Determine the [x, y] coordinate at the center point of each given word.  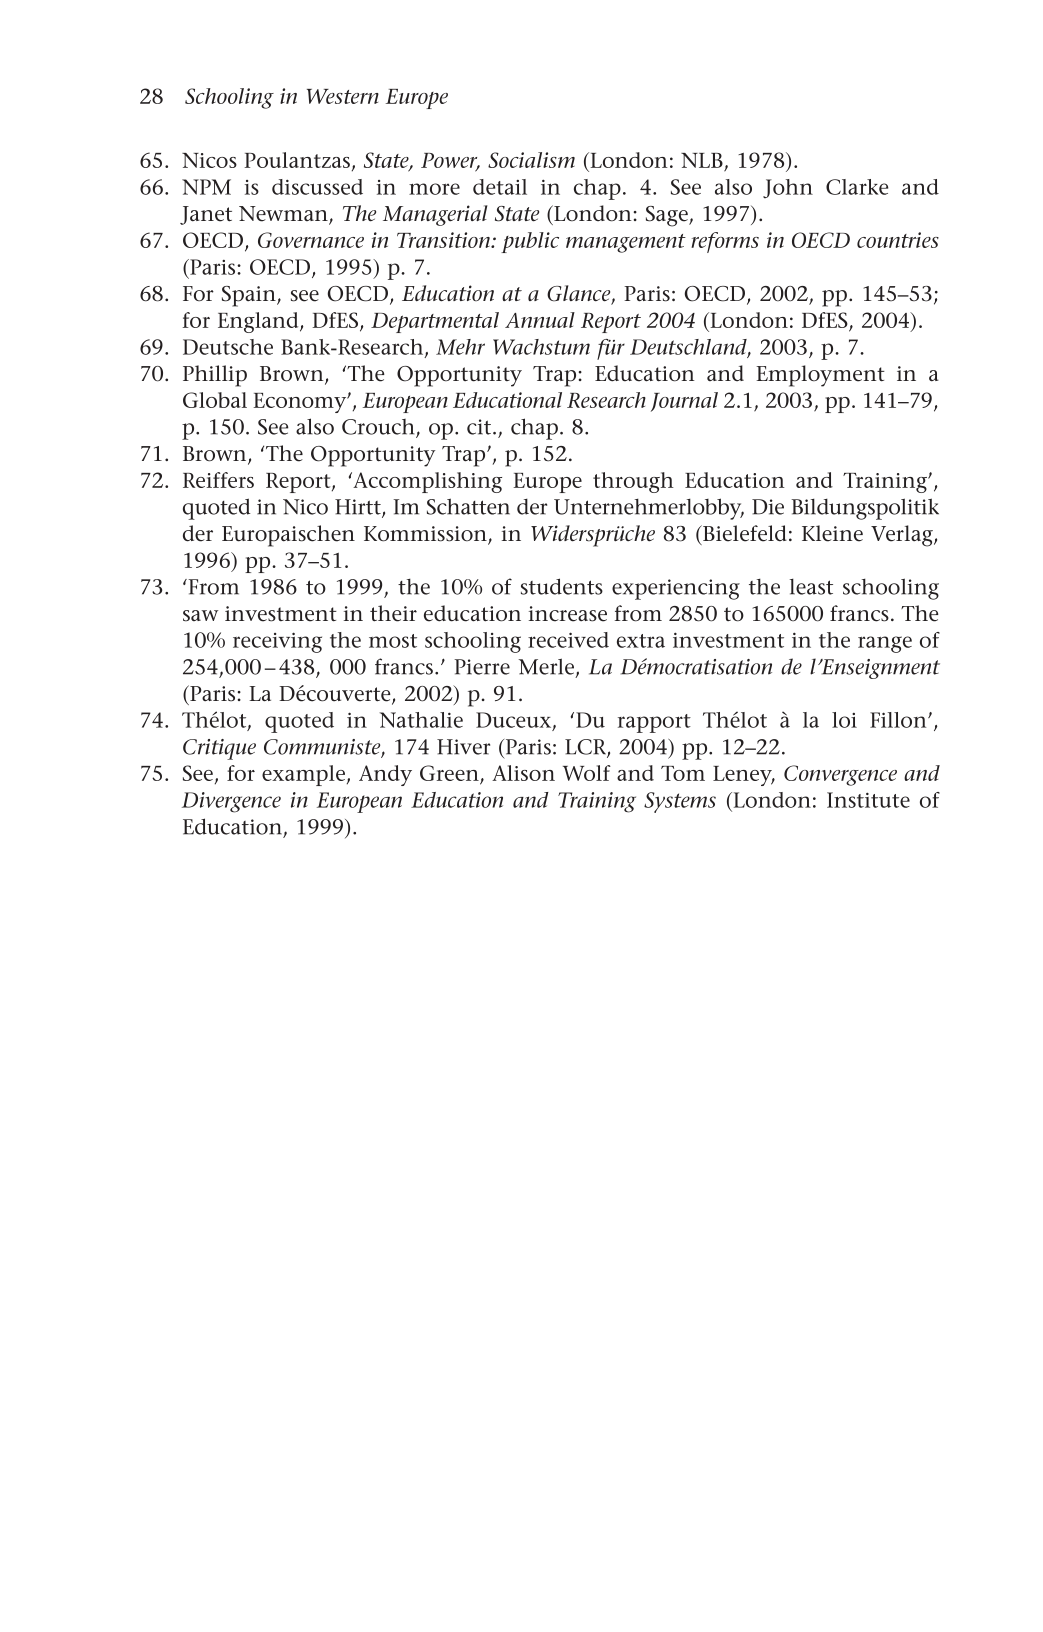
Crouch [379, 428]
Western [343, 96]
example [303, 775]
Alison [523, 773]
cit [480, 427]
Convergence [840, 775]
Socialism [531, 160]
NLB [702, 160]
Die [768, 507]
